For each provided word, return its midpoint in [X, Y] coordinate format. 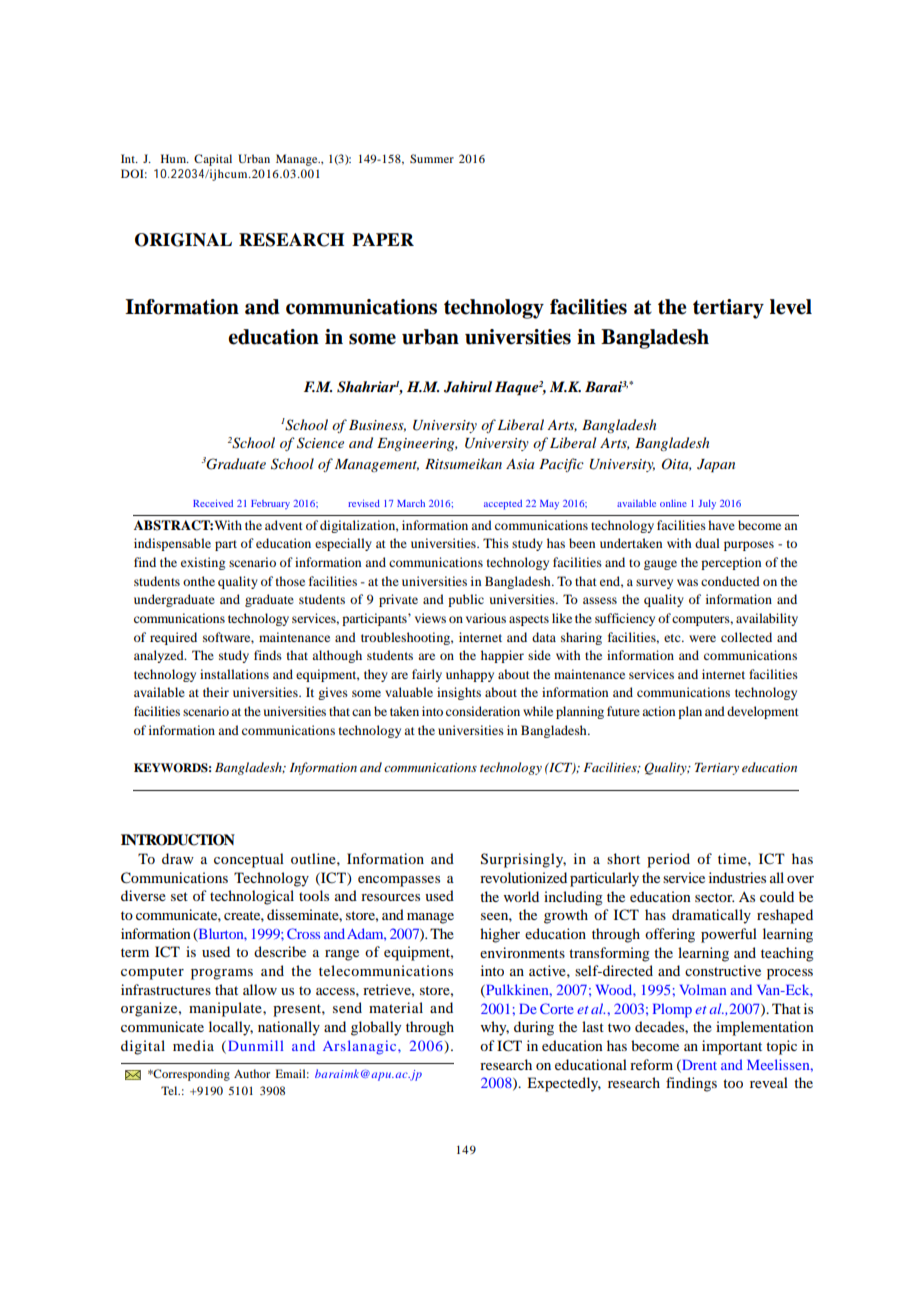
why [495, 1028]
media [193, 1045]
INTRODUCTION [178, 840]
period [668, 860]
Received [213, 503]
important [732, 1047]
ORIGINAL [183, 240]
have [721, 525]
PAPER [383, 239]
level [791, 307]
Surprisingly [523, 860]
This [496, 543]
